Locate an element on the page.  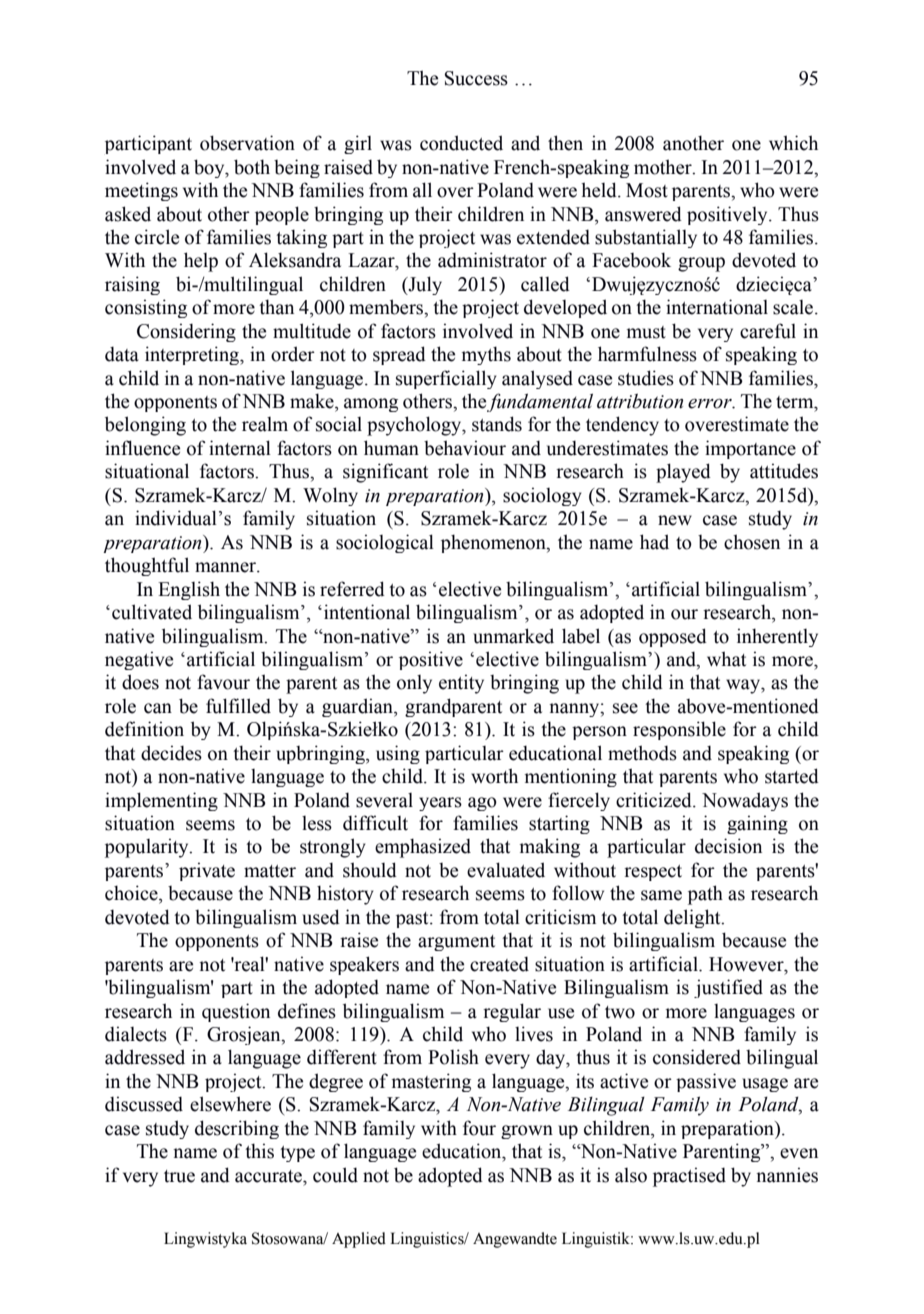
conducted is located at coordinates (461, 143).
